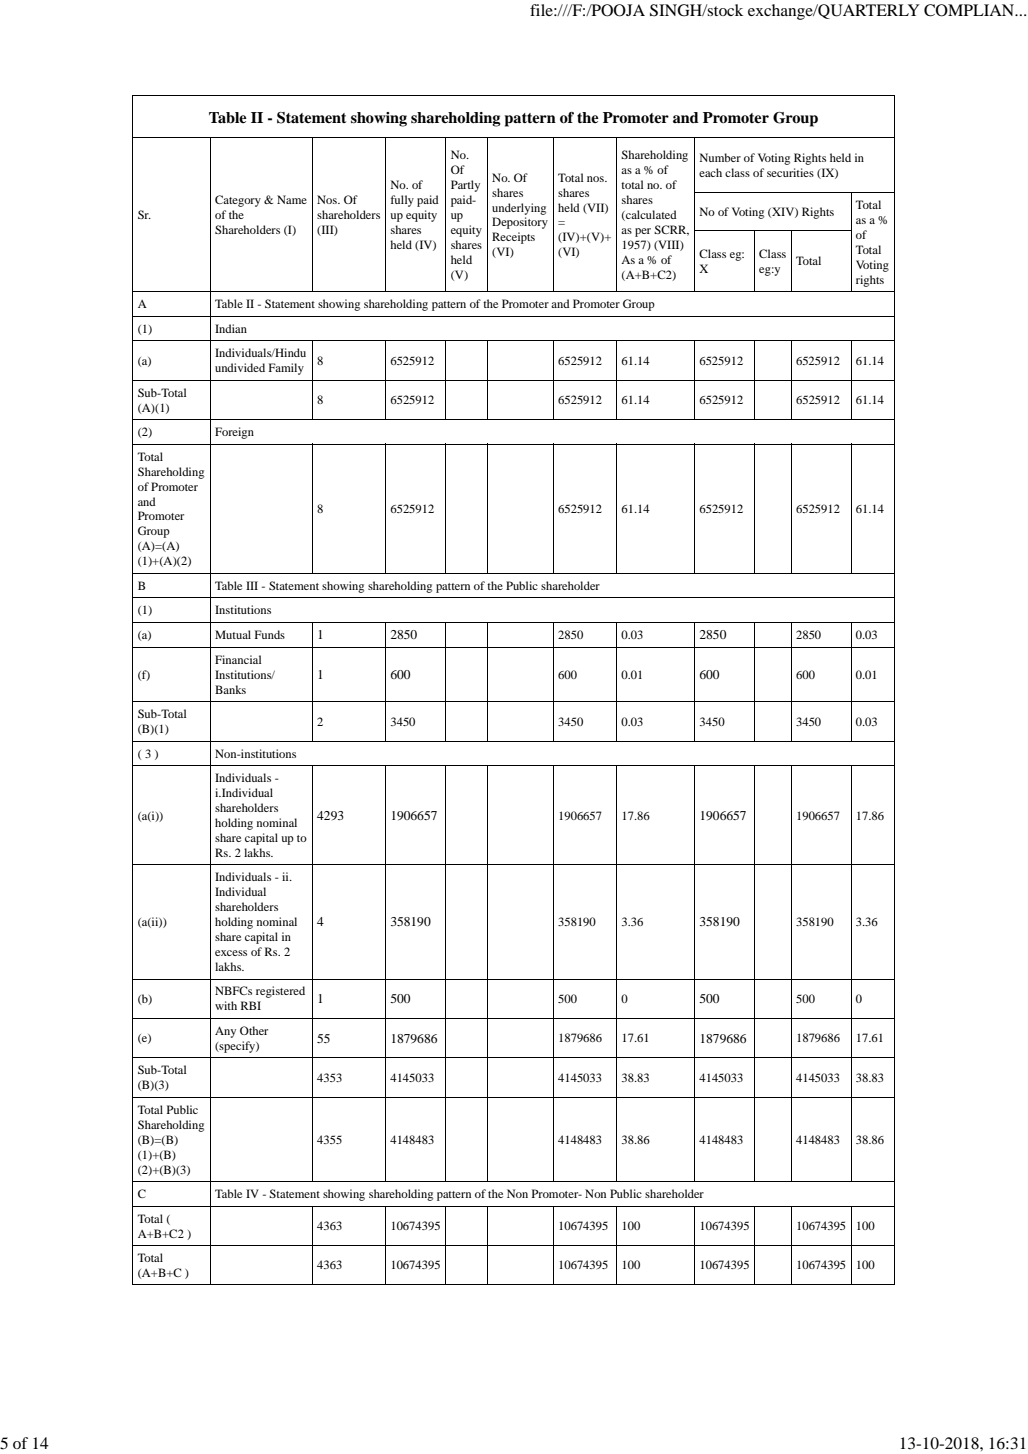 This image has height=1454, width=1028. Describe the element at coordinates (643, 232) in the image. I see `per` at that location.
